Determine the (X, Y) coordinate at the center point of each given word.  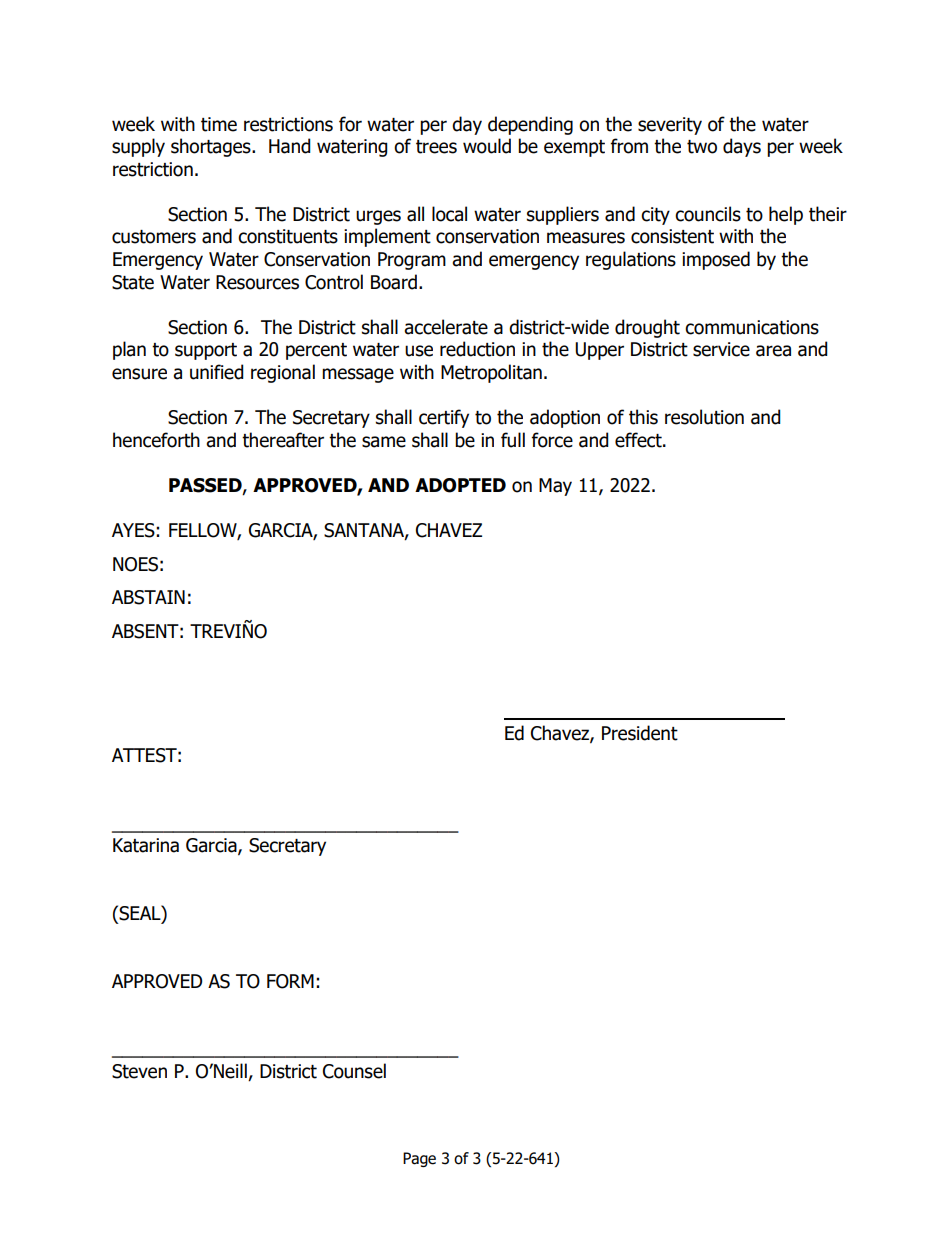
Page (419, 1159)
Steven (139, 1071)
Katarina (146, 845)
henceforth (156, 440)
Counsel (354, 1071)
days (742, 147)
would (487, 146)
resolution (704, 417)
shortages (212, 147)
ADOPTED (460, 485)
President (640, 733)
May (555, 487)
